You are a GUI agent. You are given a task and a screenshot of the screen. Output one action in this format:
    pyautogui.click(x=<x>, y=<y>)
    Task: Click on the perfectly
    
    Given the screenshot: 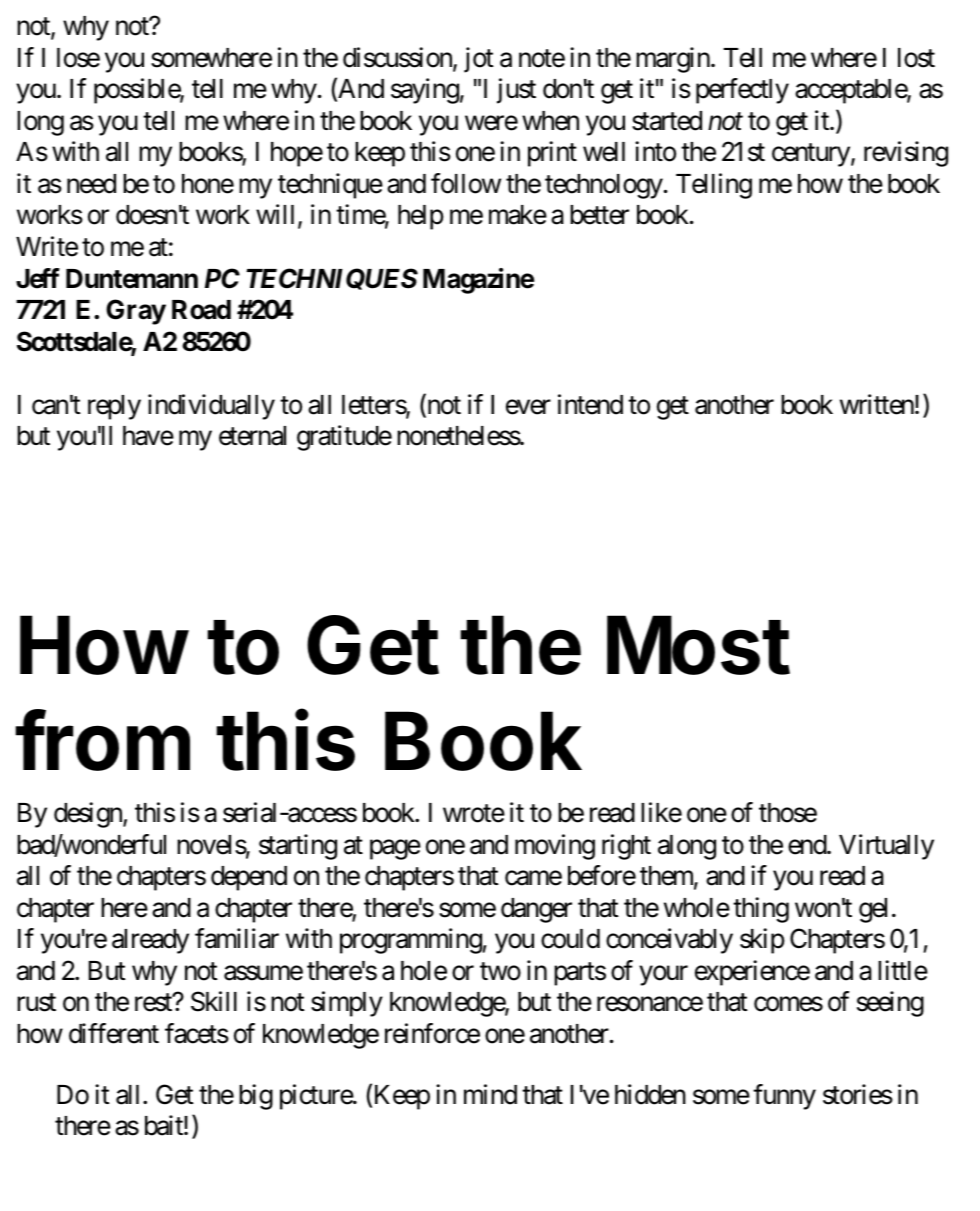 What is the action you would take?
    pyautogui.click(x=742, y=91)
